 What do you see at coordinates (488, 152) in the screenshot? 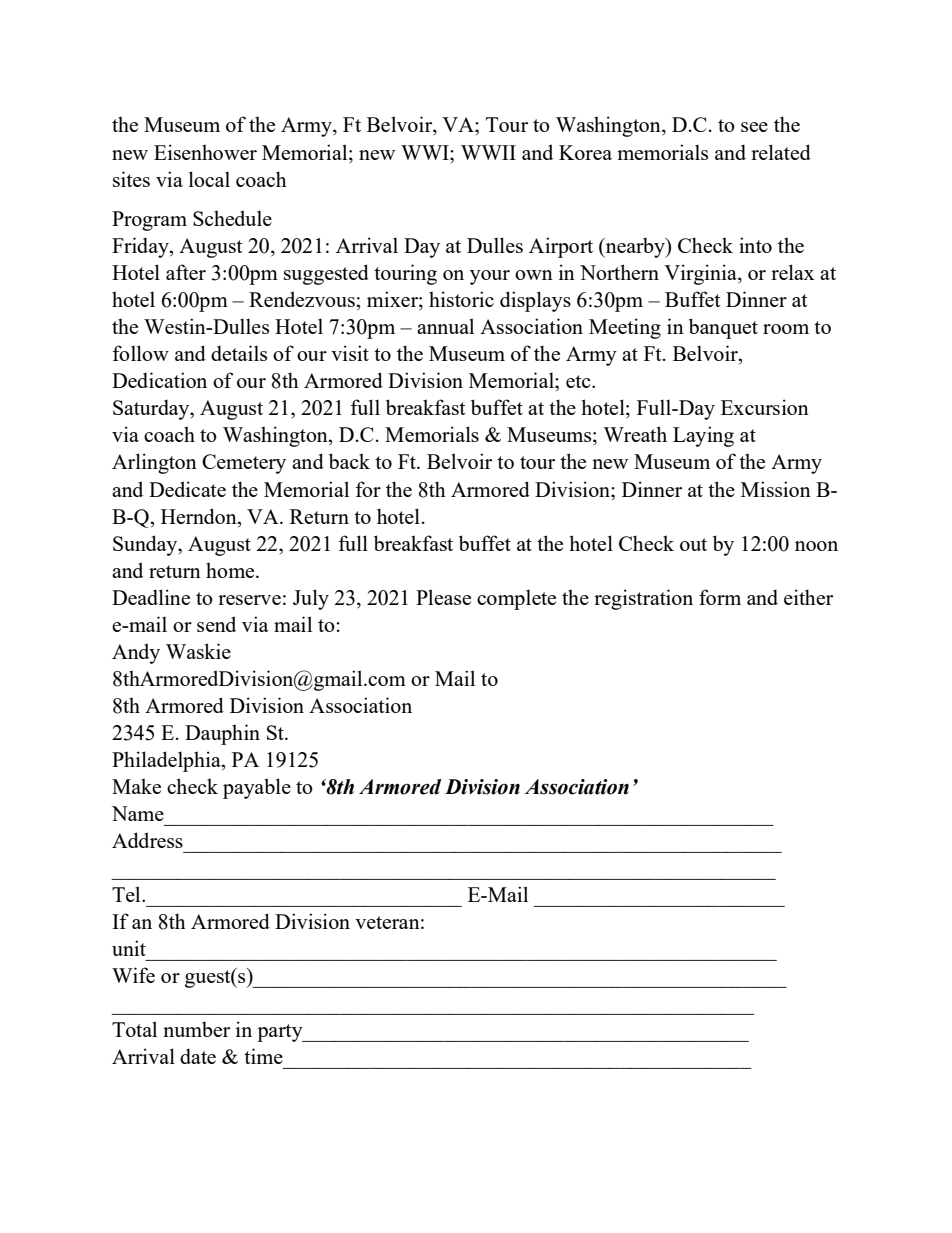
I see `WWII` at bounding box center [488, 152].
